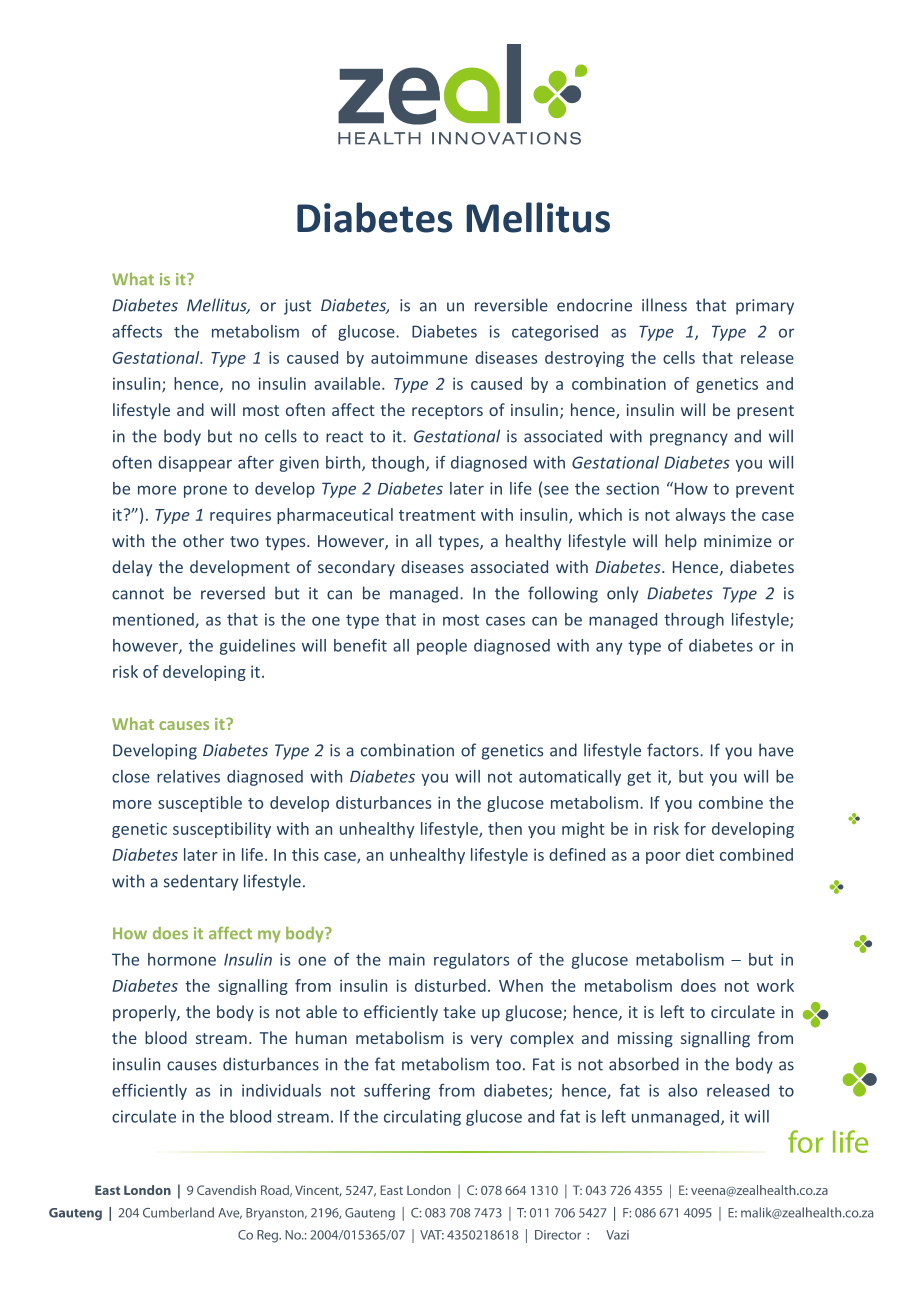 The image size is (924, 1308). I want to click on relatives, so click(188, 776).
